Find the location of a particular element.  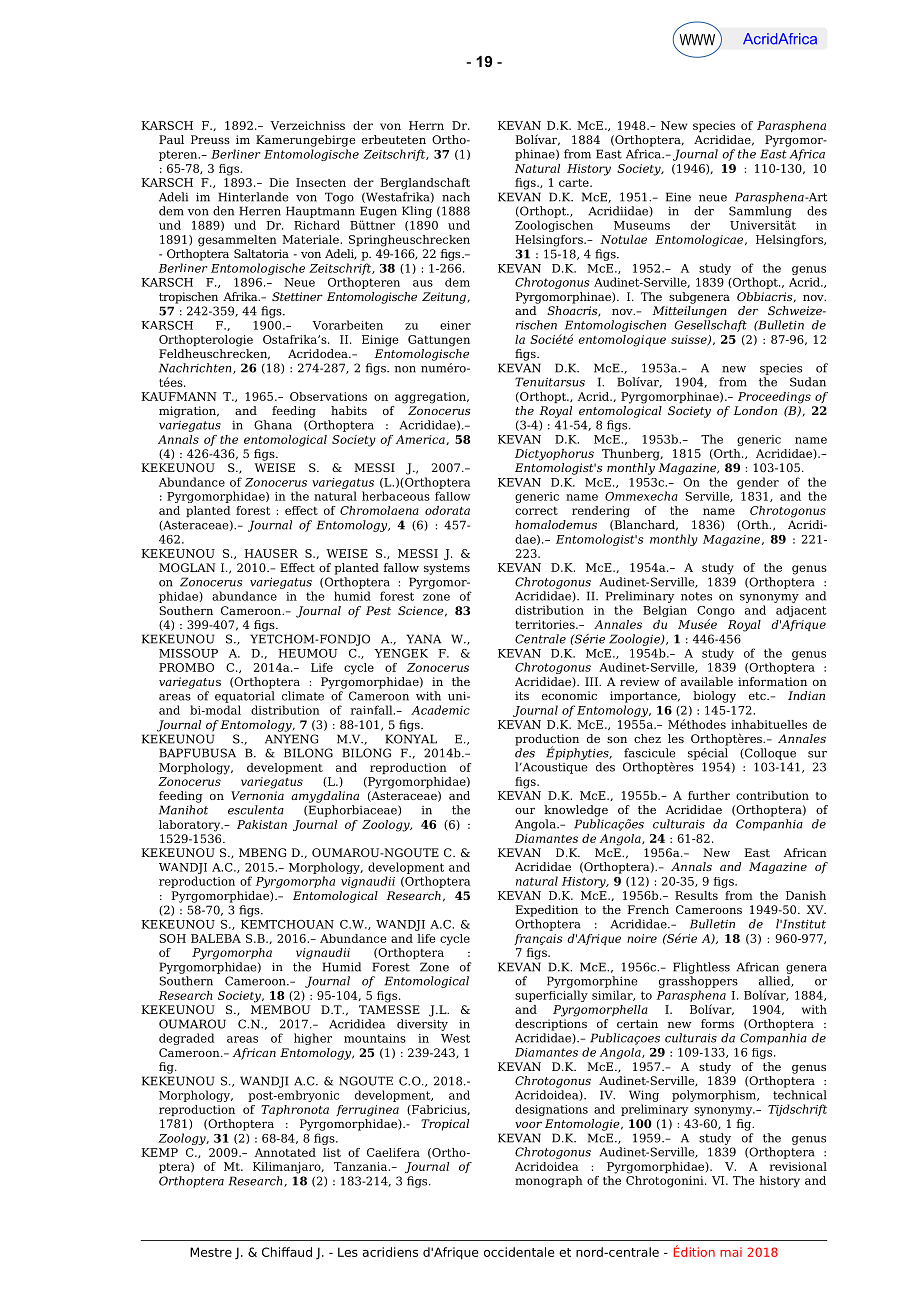

Ghana is located at coordinates (273, 425).
